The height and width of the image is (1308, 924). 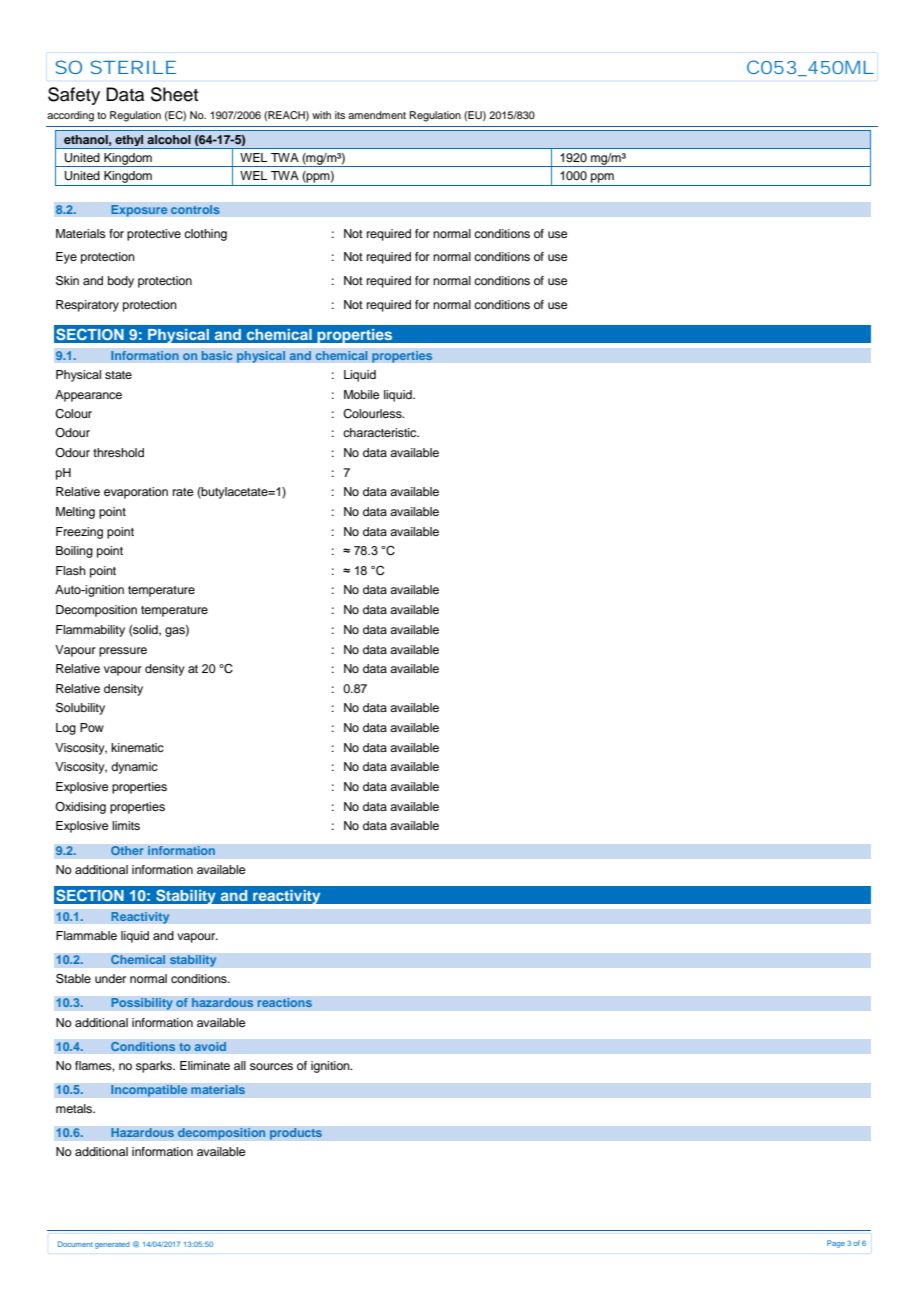 I want to click on pressure, so click(x=123, y=652).
